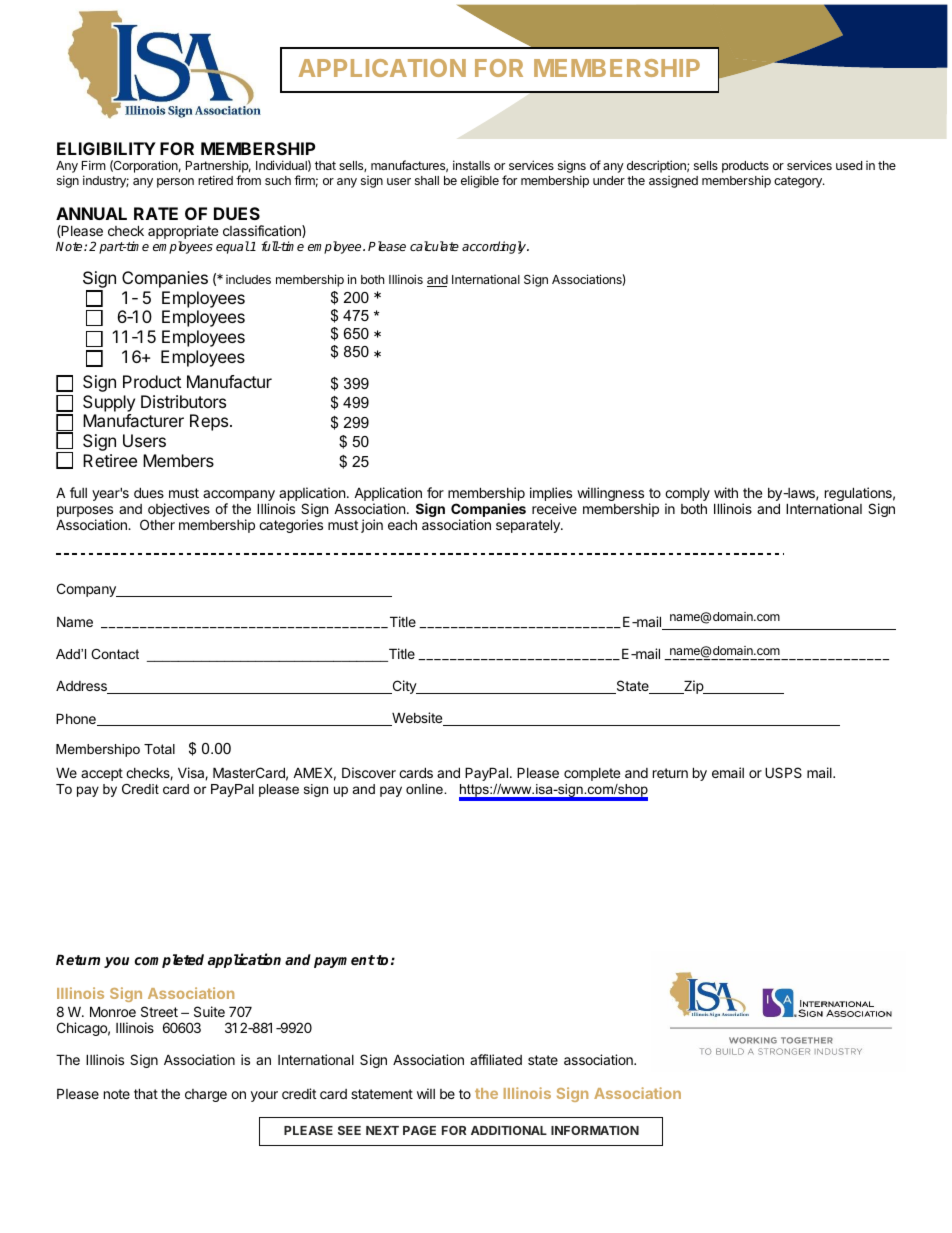  What do you see at coordinates (783, 772) in the screenshot?
I see `USPS` at bounding box center [783, 772].
